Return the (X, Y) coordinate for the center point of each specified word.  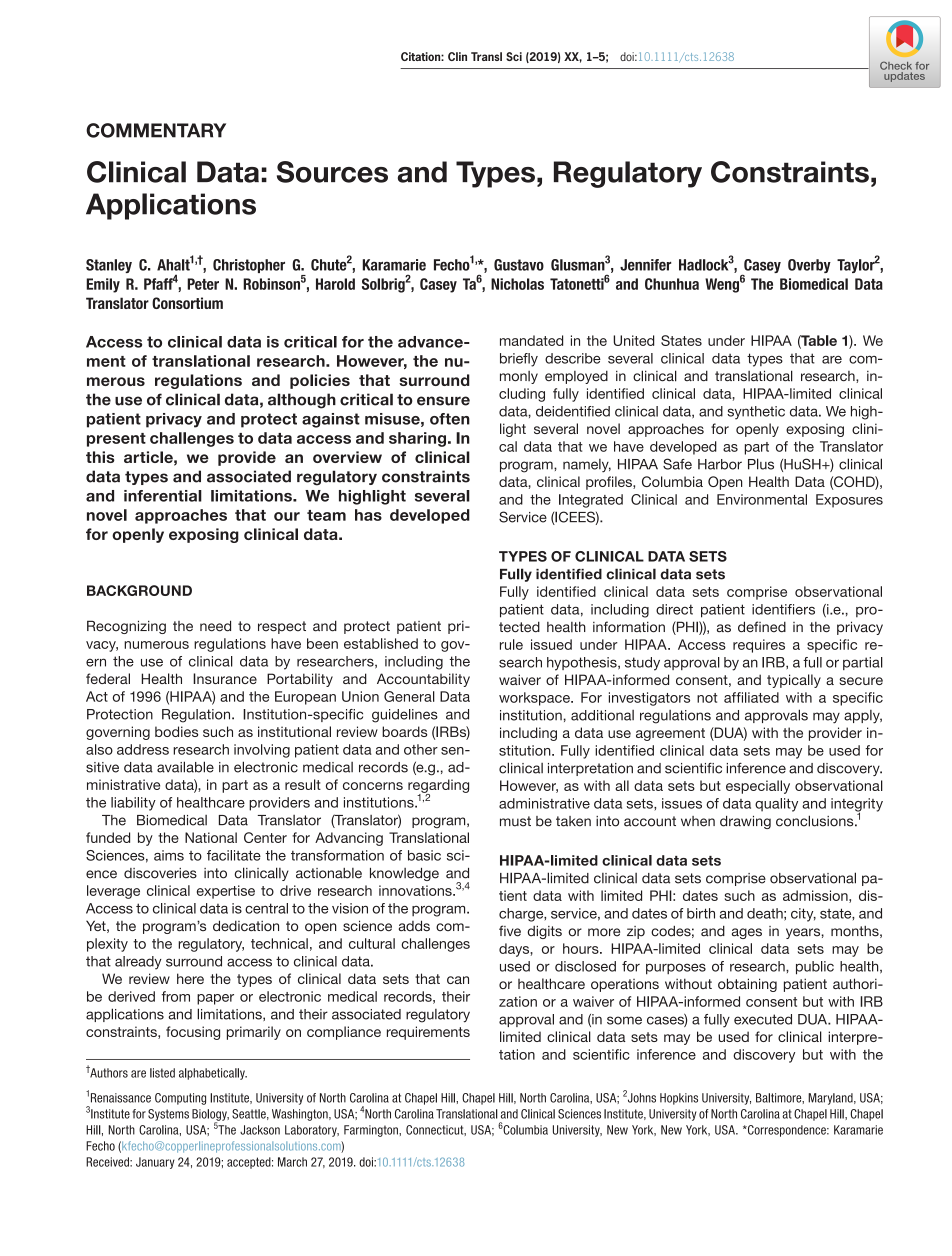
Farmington (372, 1131)
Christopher (249, 266)
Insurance (225, 678)
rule (511, 644)
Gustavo (519, 265)
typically (794, 681)
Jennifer (646, 265)
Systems (168, 1115)
